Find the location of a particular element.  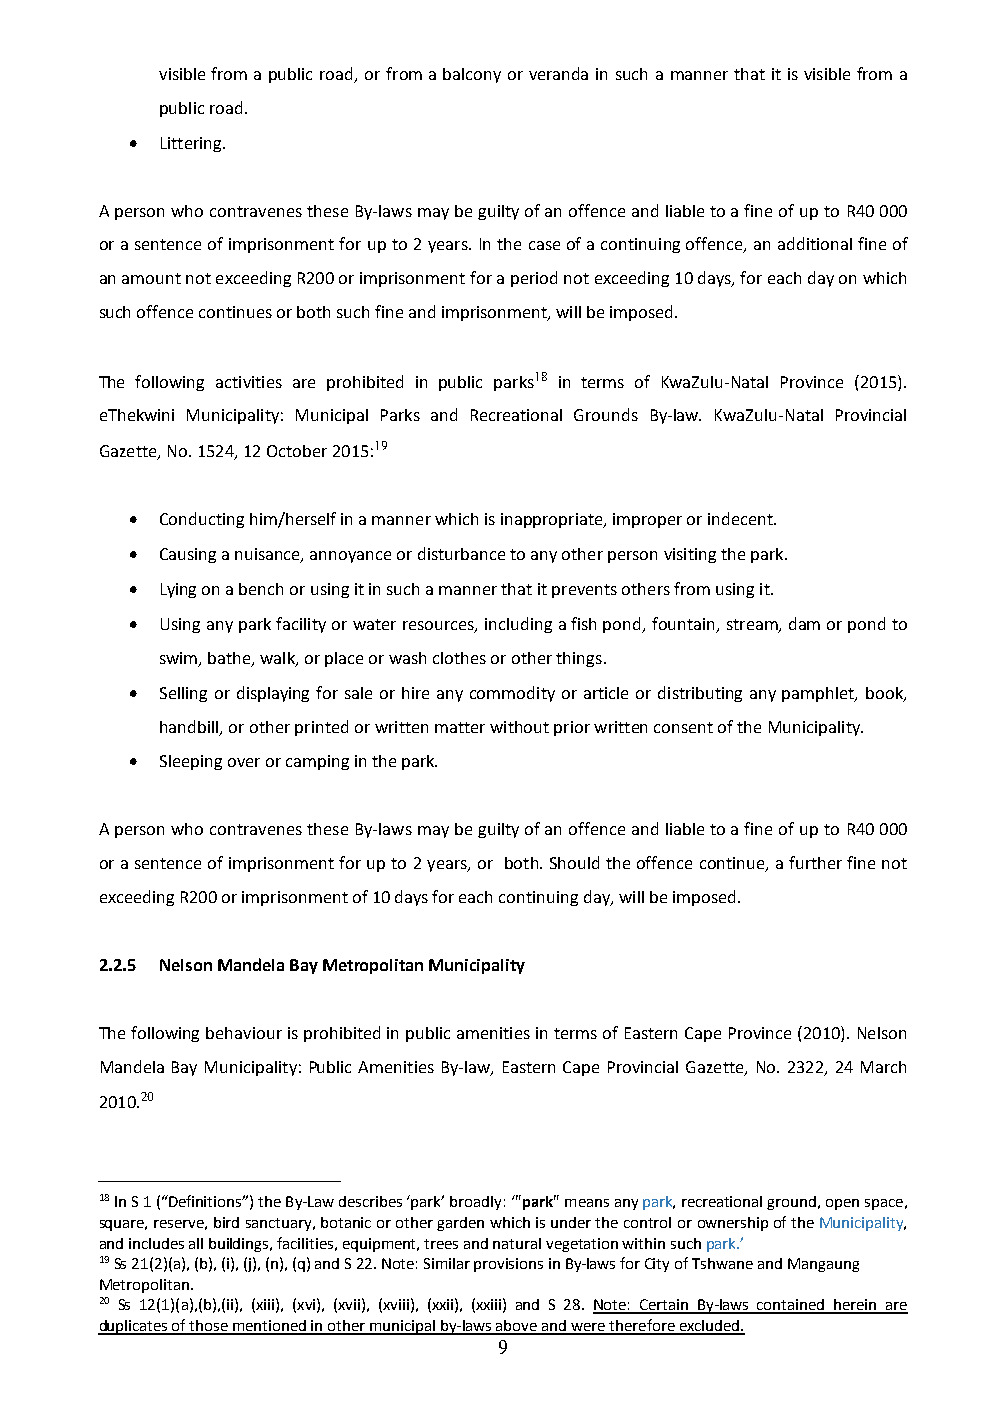

March is located at coordinates (883, 1067).
